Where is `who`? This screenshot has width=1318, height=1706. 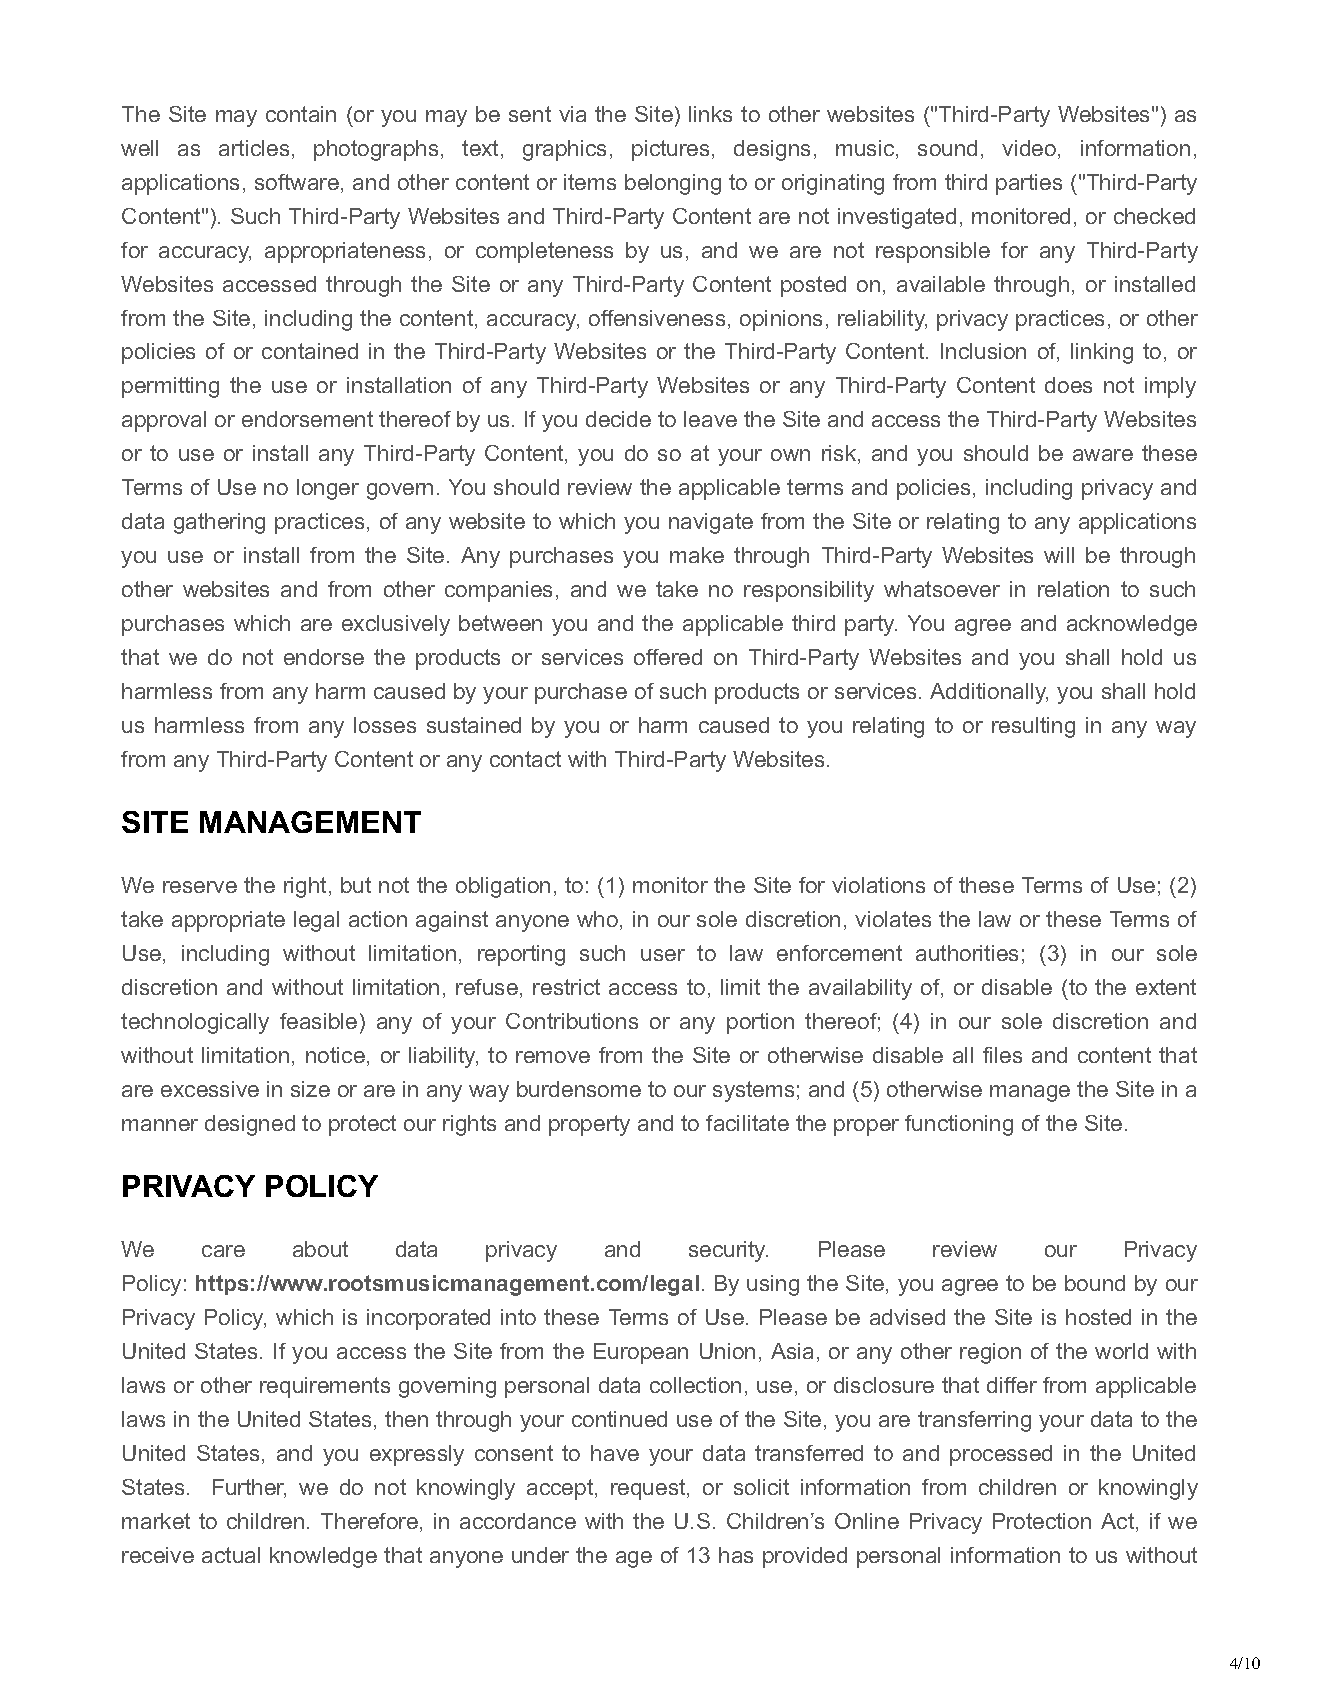
who is located at coordinates (597, 919).
